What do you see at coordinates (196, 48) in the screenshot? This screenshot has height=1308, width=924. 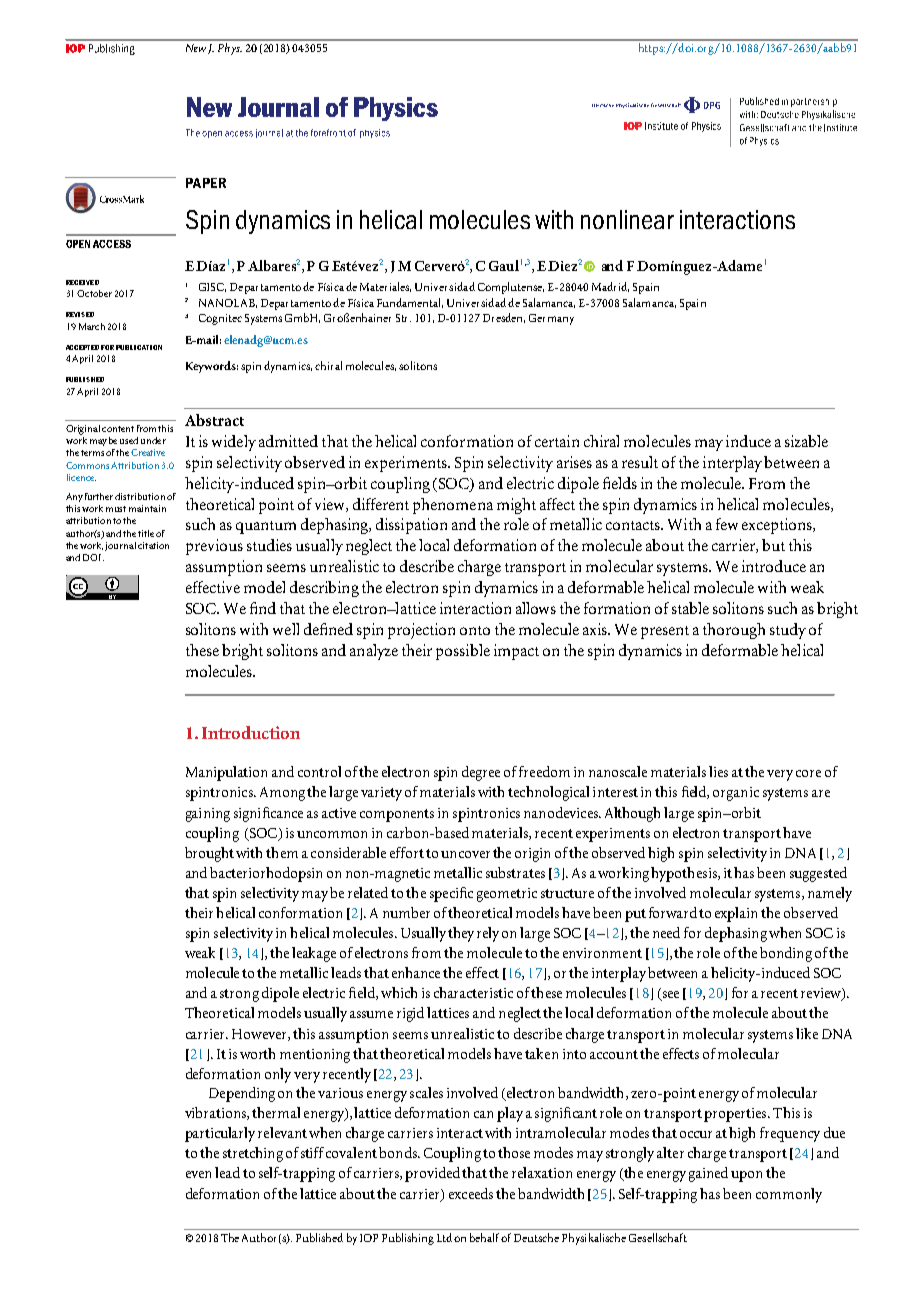 I see `New` at bounding box center [196, 48].
